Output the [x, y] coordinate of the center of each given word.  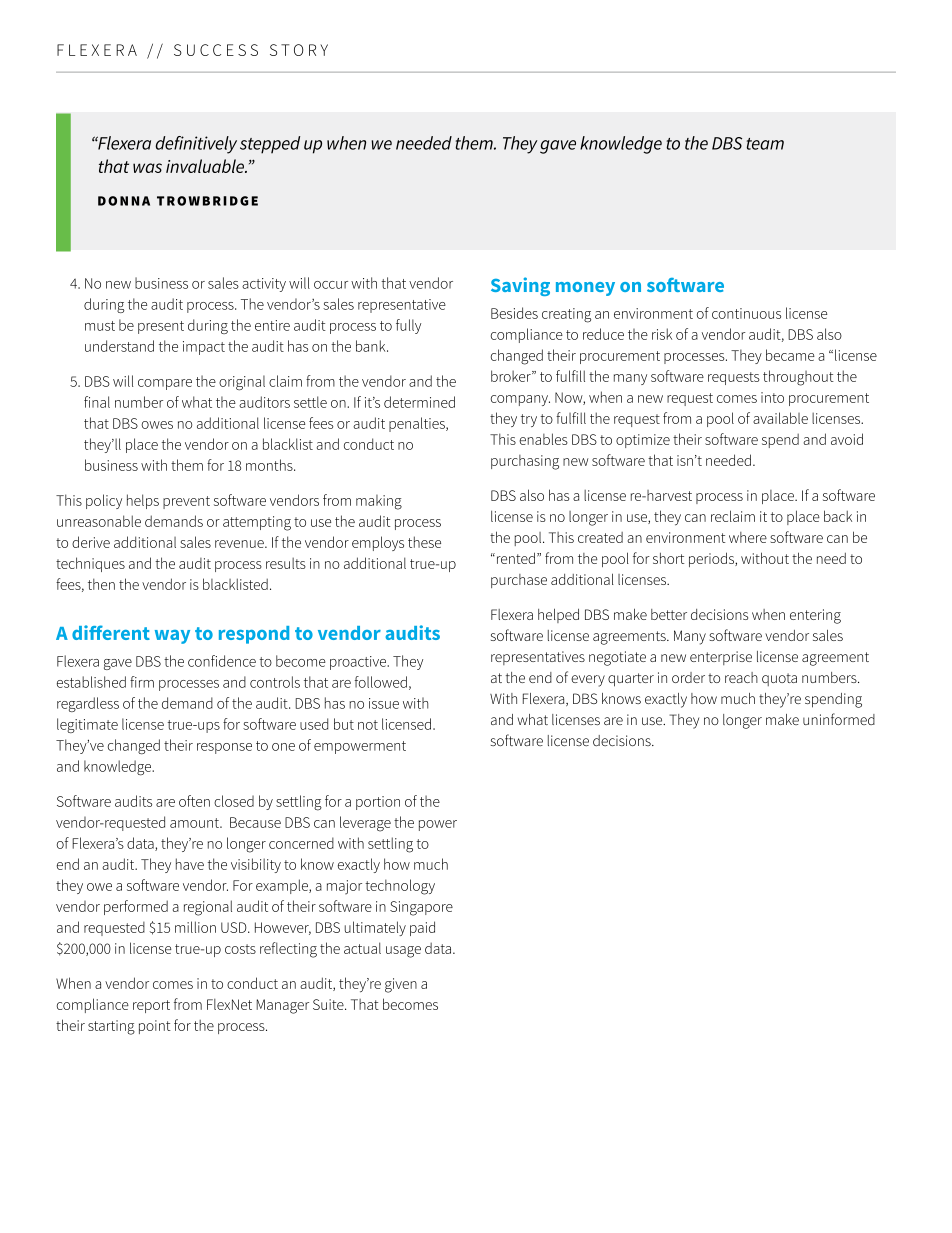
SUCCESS [216, 50]
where [748, 537]
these [424, 542]
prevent [186, 502]
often [194, 801]
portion [378, 803]
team [765, 144]
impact [204, 348]
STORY [299, 50]
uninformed [839, 719]
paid [422, 928]
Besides [514, 313]
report [151, 1006]
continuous [746, 313]
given [401, 985]
